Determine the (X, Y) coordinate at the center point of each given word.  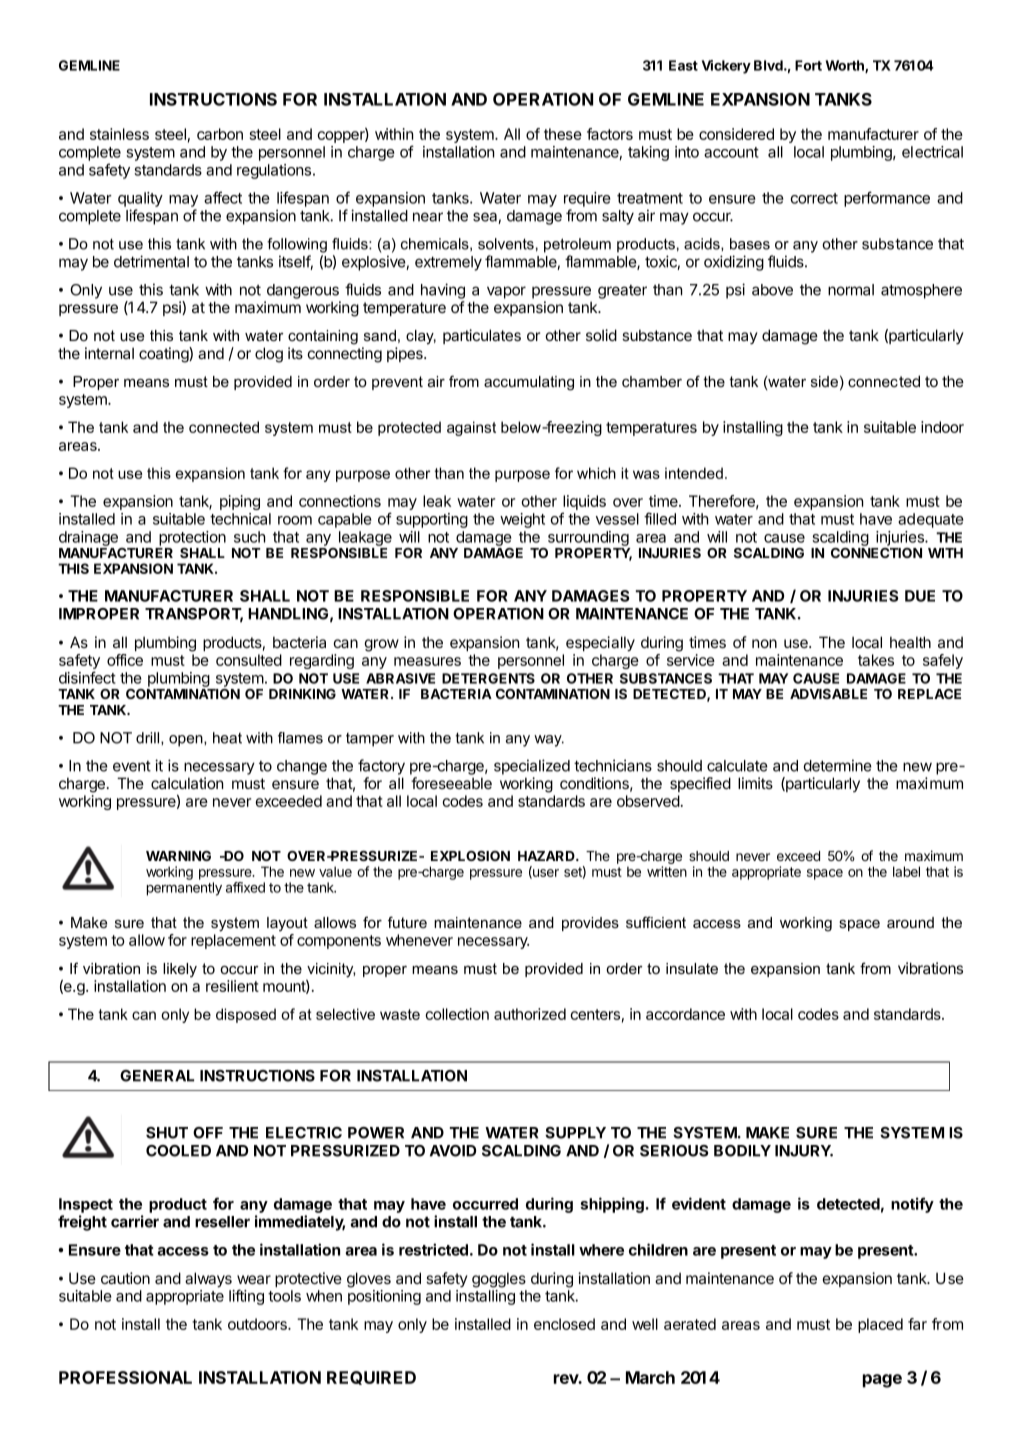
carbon (220, 134)
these (563, 134)
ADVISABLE (828, 694)
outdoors (258, 1324)
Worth (845, 66)
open (187, 741)
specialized (532, 767)
